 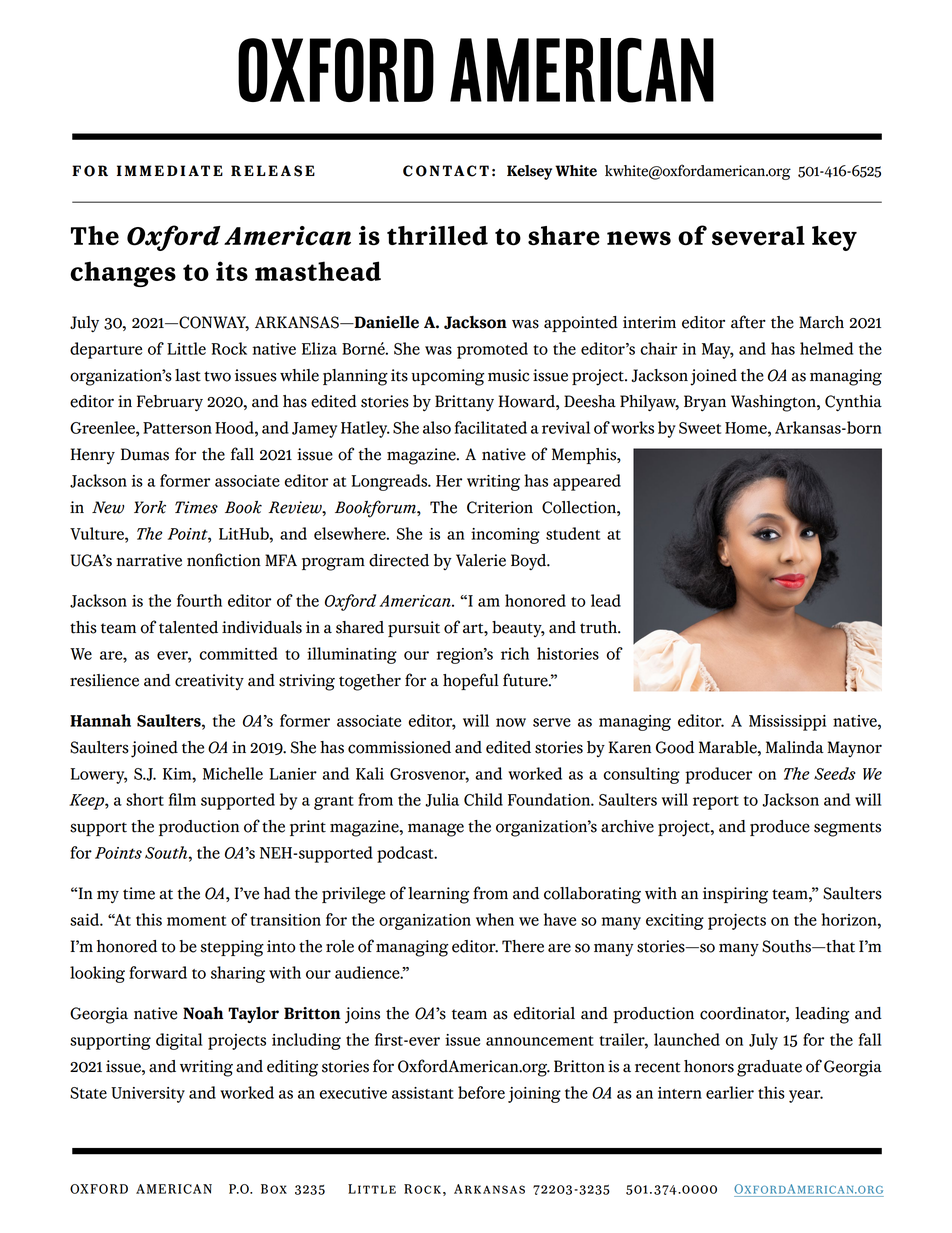 I want to click on Washington, so click(x=774, y=403).
